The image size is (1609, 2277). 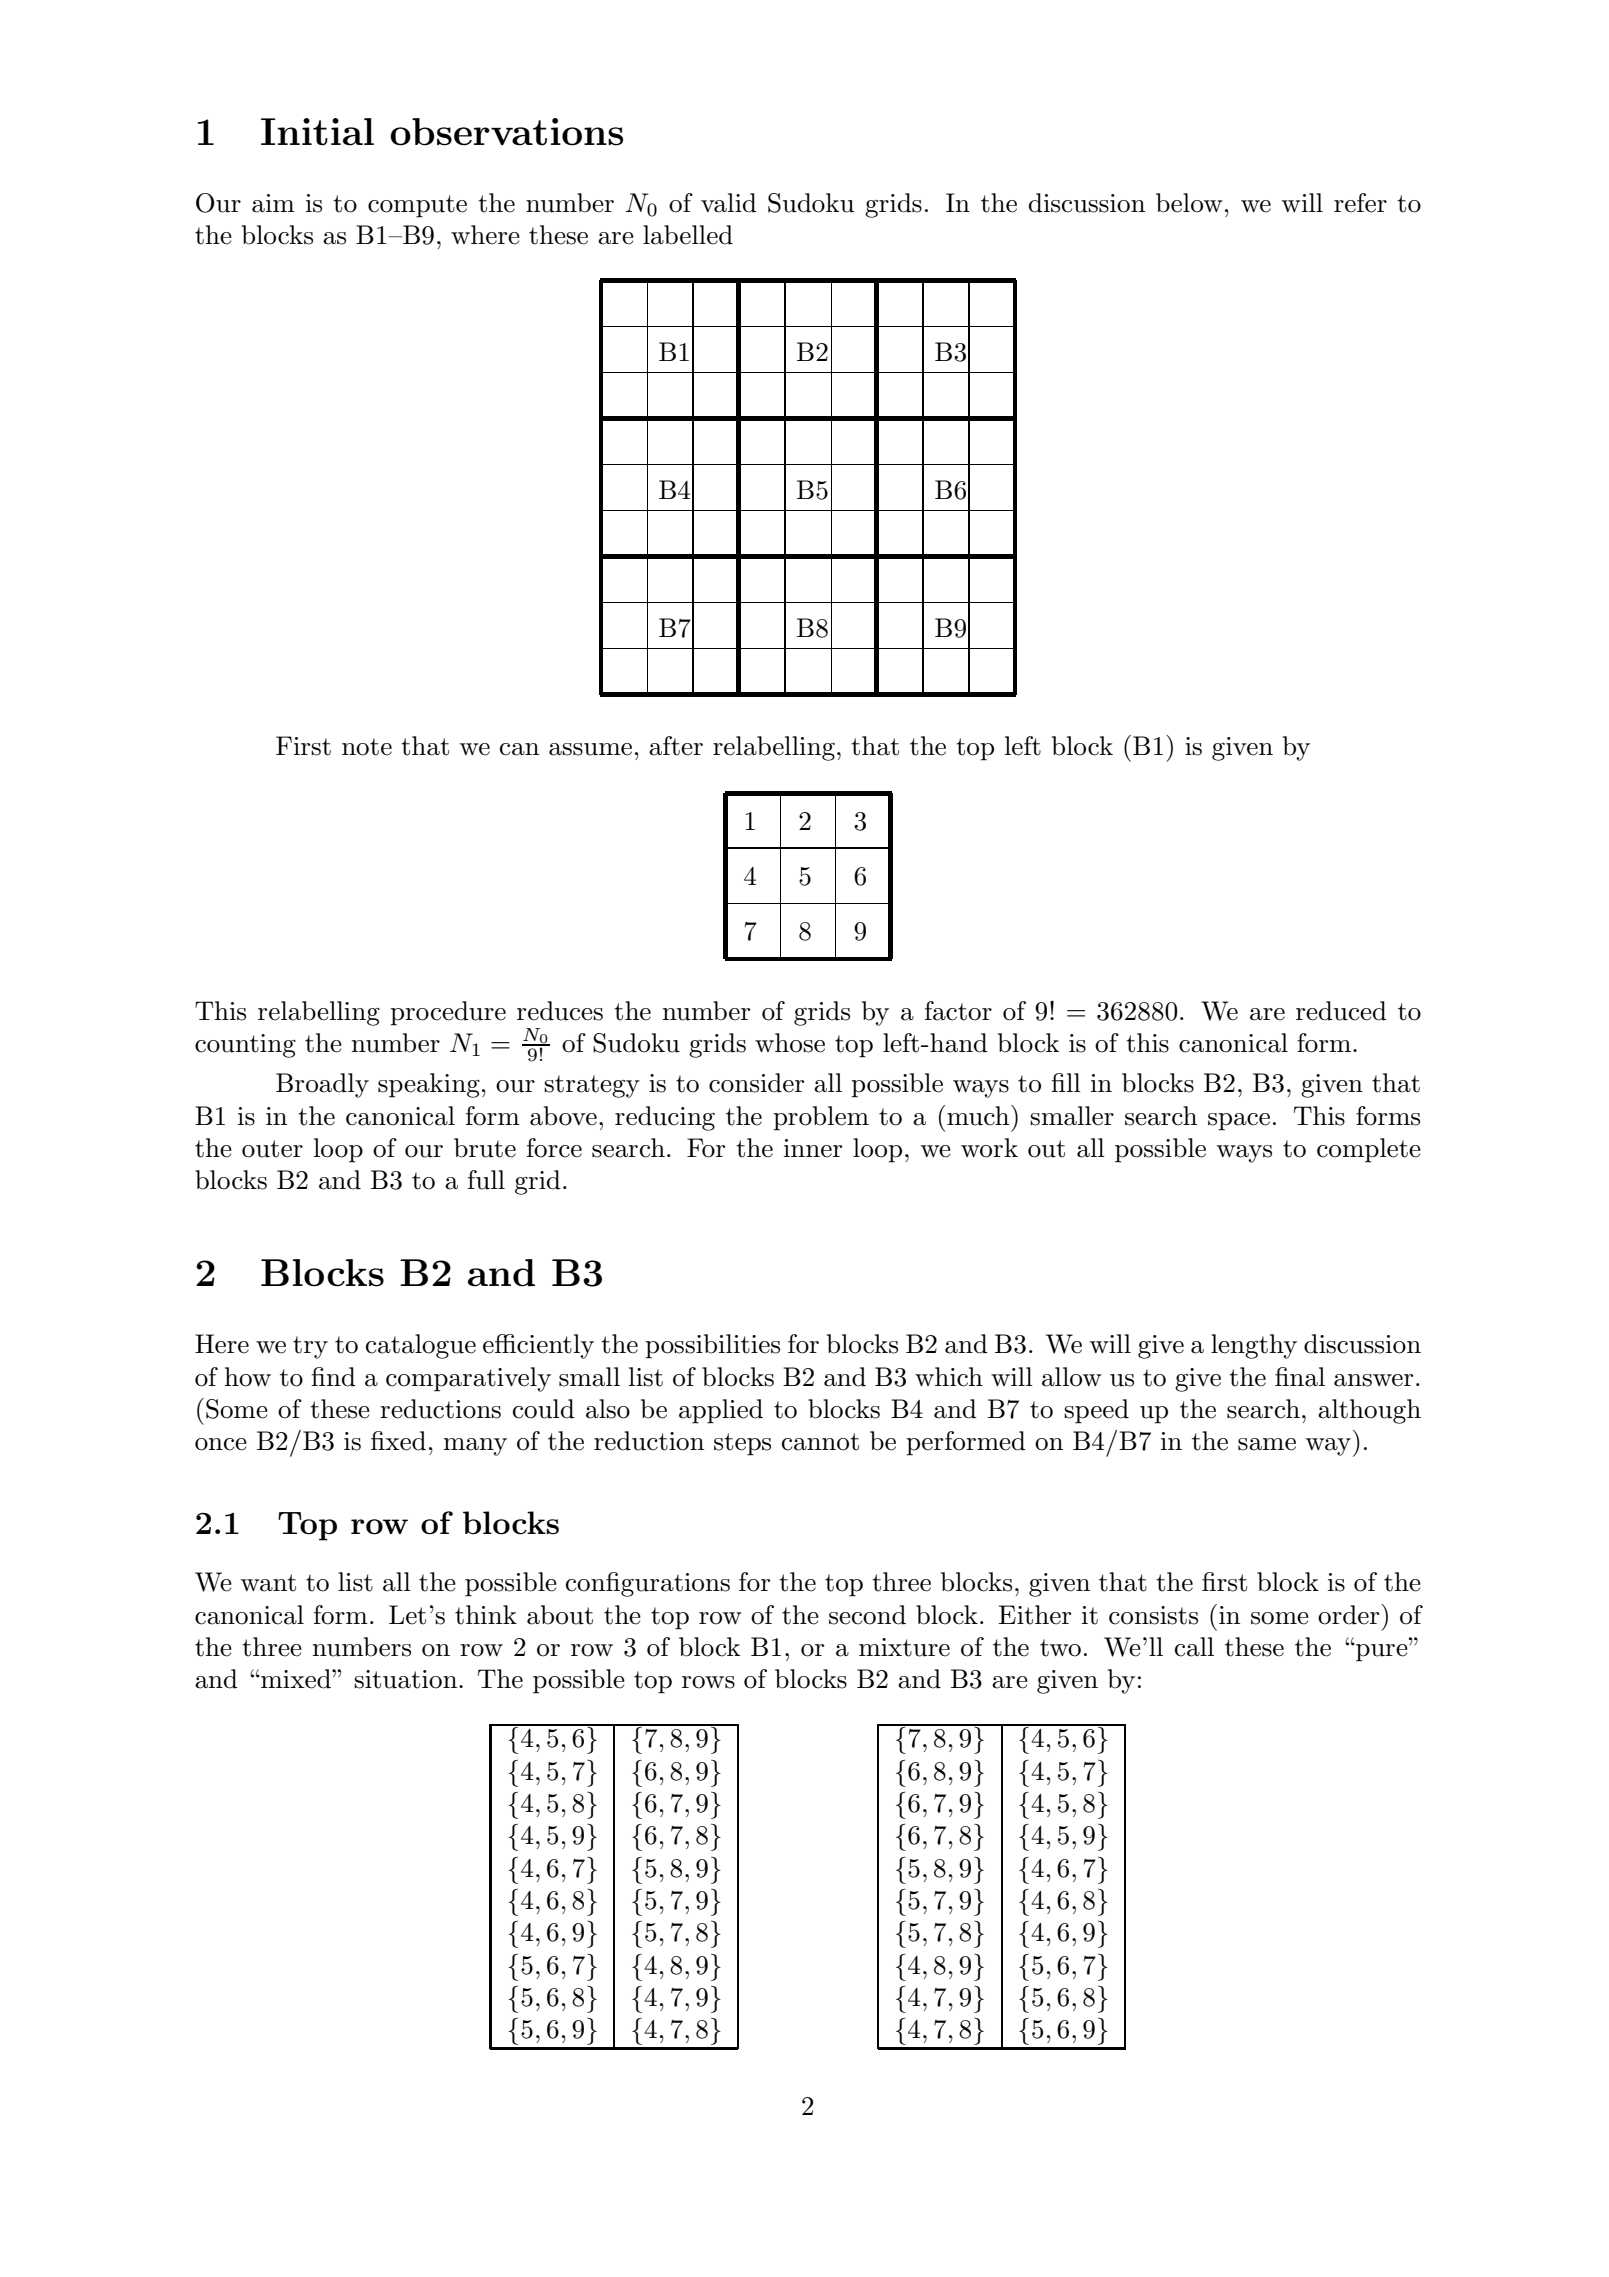 I want to click on below, so click(x=1189, y=203).
